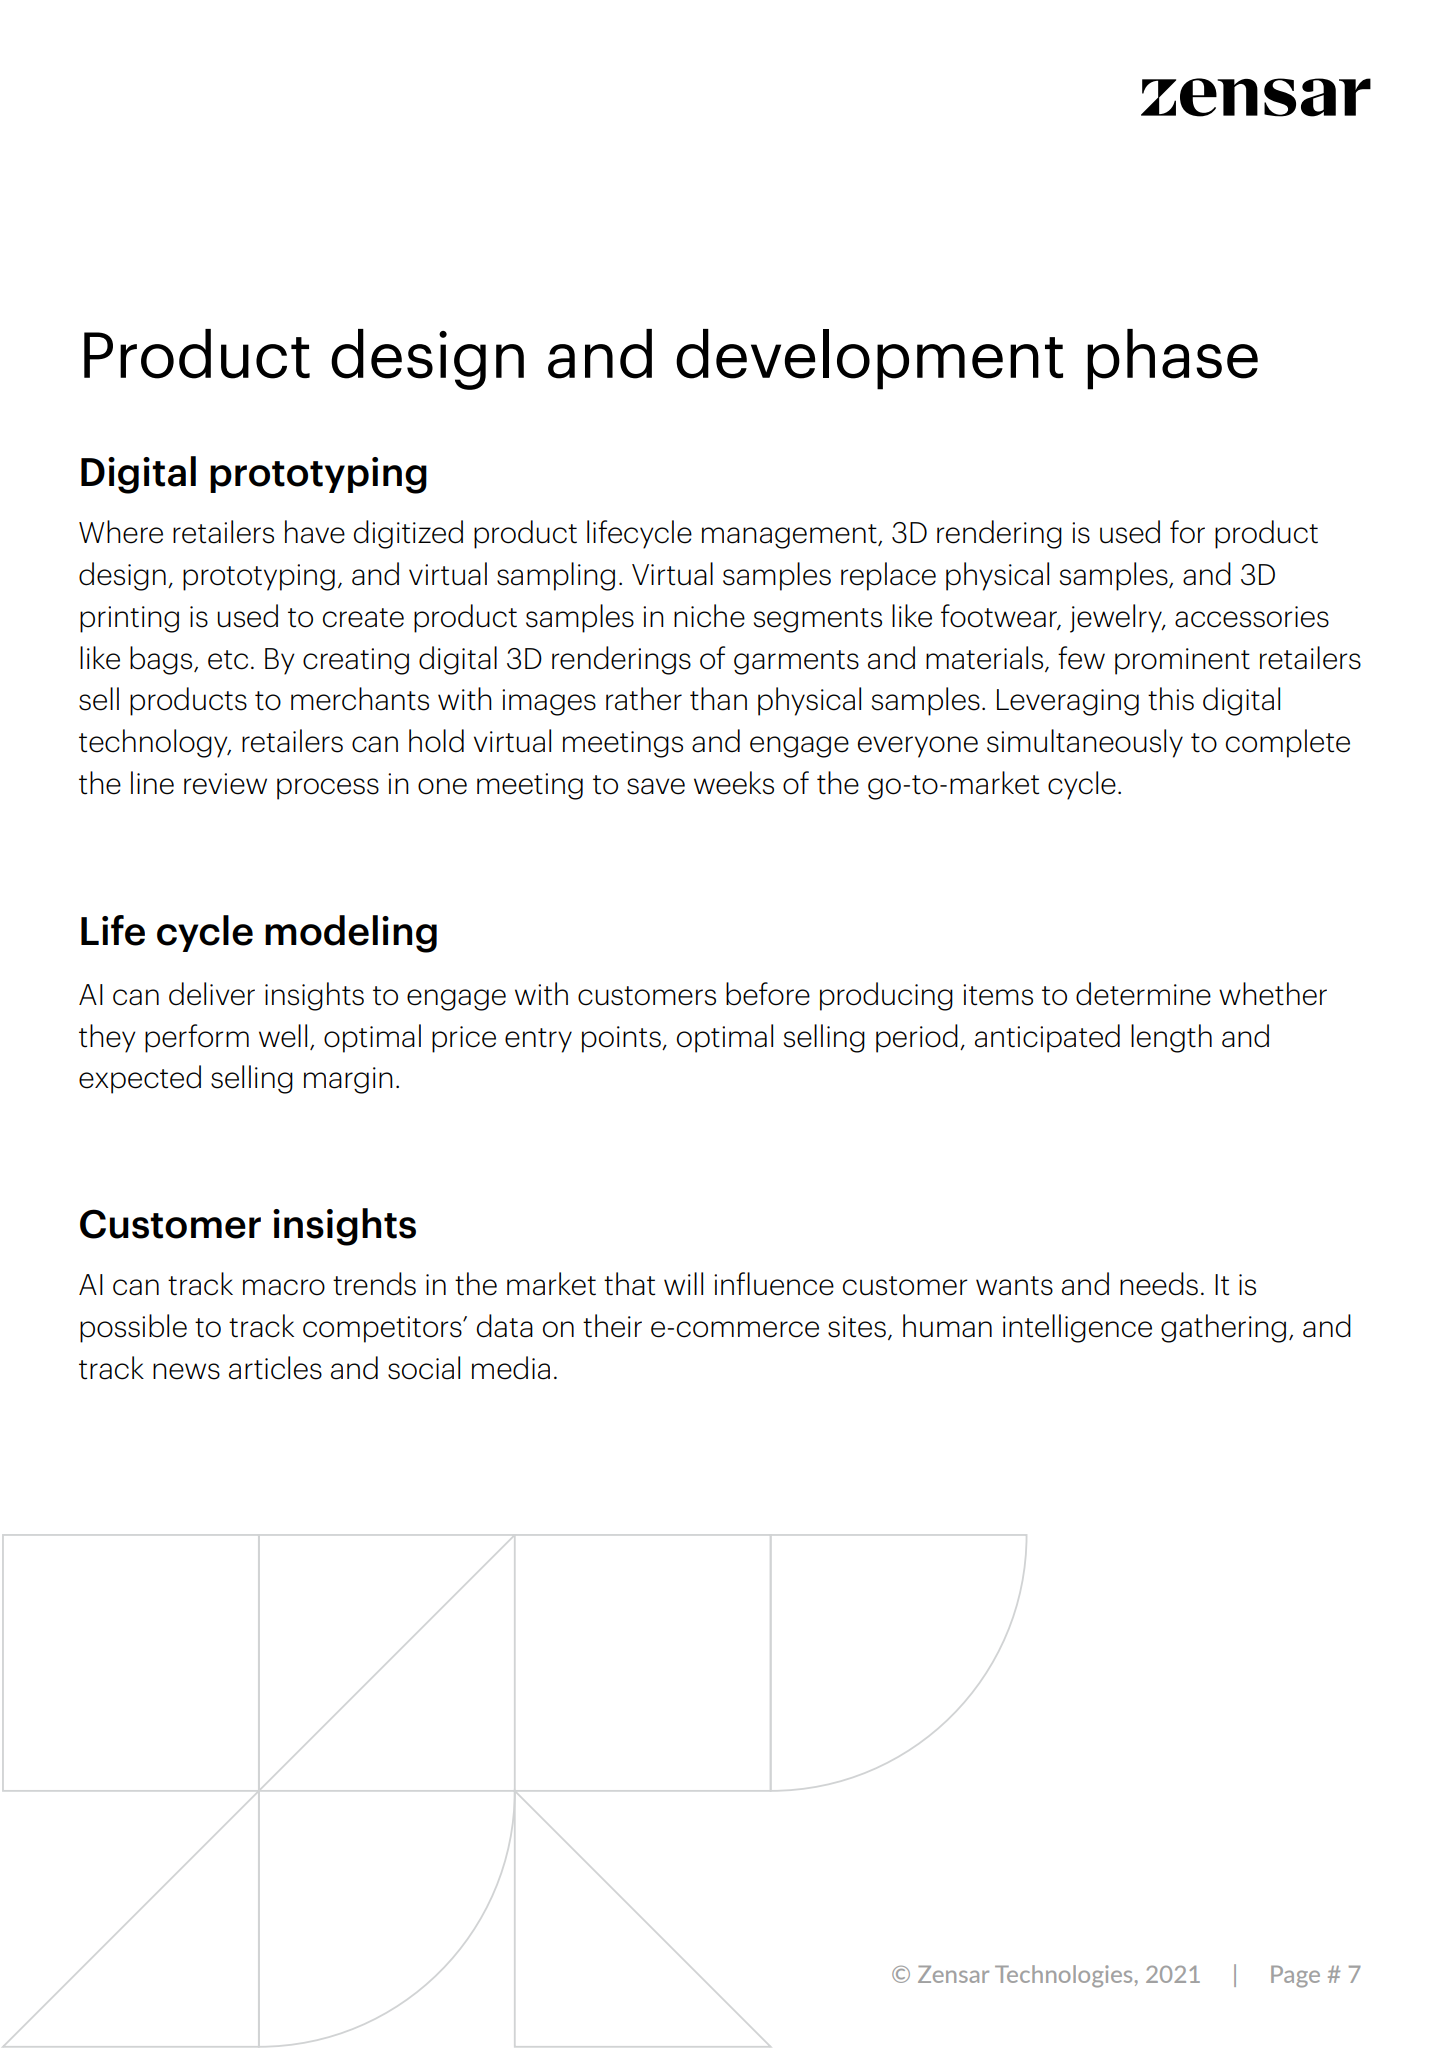 The width and height of the screenshot is (1448, 2048). I want to click on weeks, so click(734, 783).
